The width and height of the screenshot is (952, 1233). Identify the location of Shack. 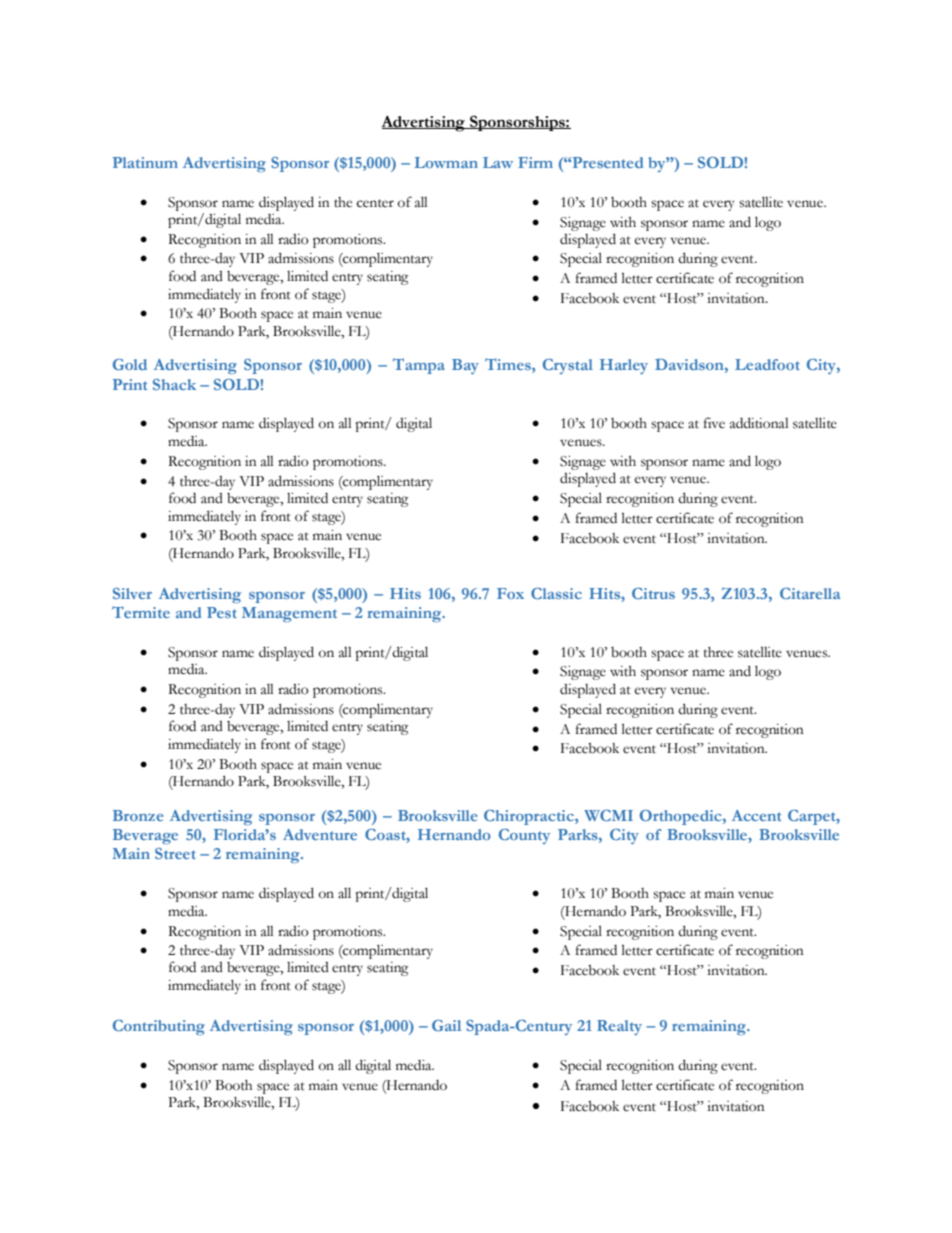
(174, 384).
